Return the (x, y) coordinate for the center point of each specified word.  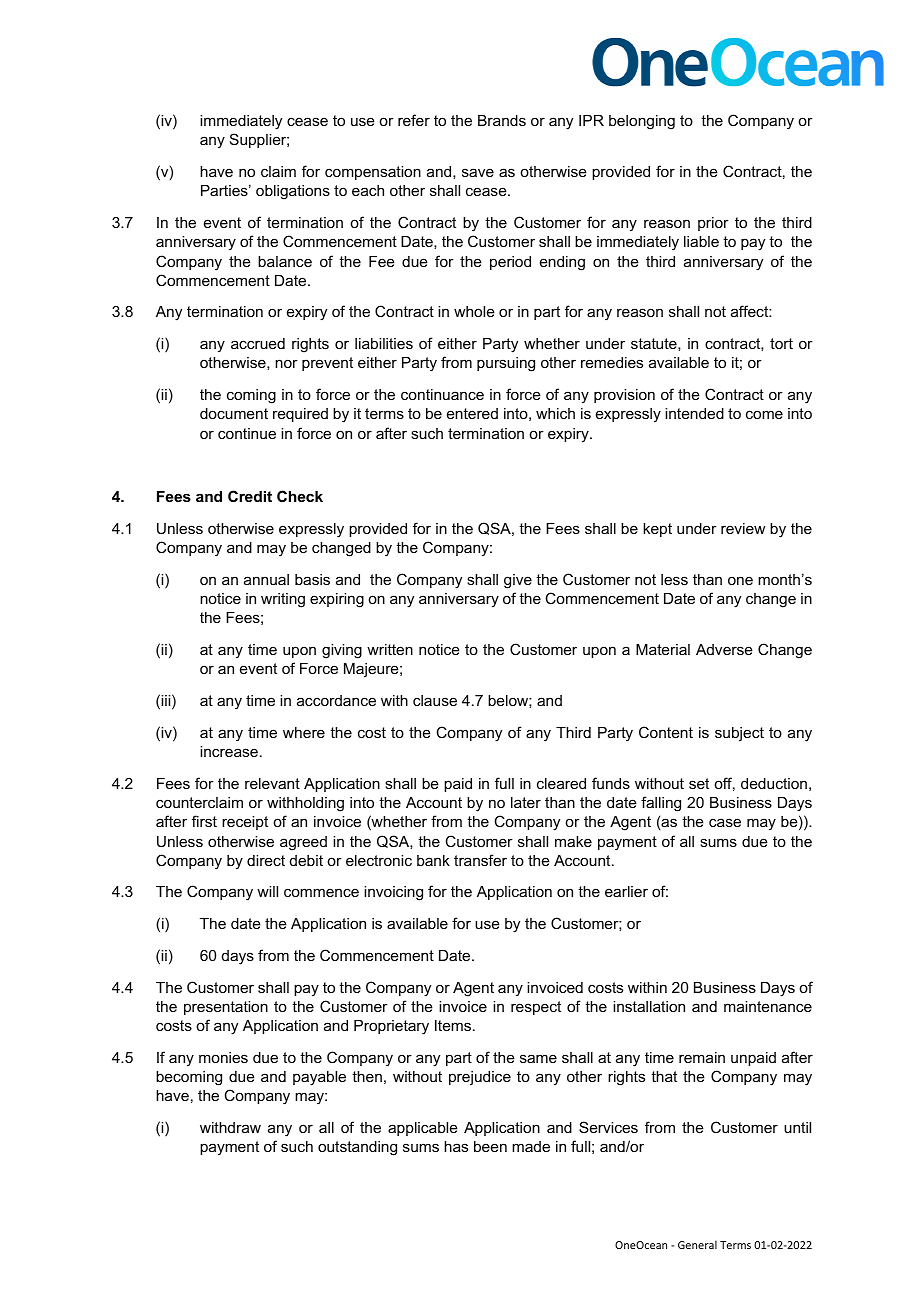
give (518, 581)
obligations (293, 192)
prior (713, 224)
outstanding (357, 1148)
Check (300, 496)
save (478, 172)
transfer (480, 860)
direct (266, 860)
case (725, 822)
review (743, 528)
